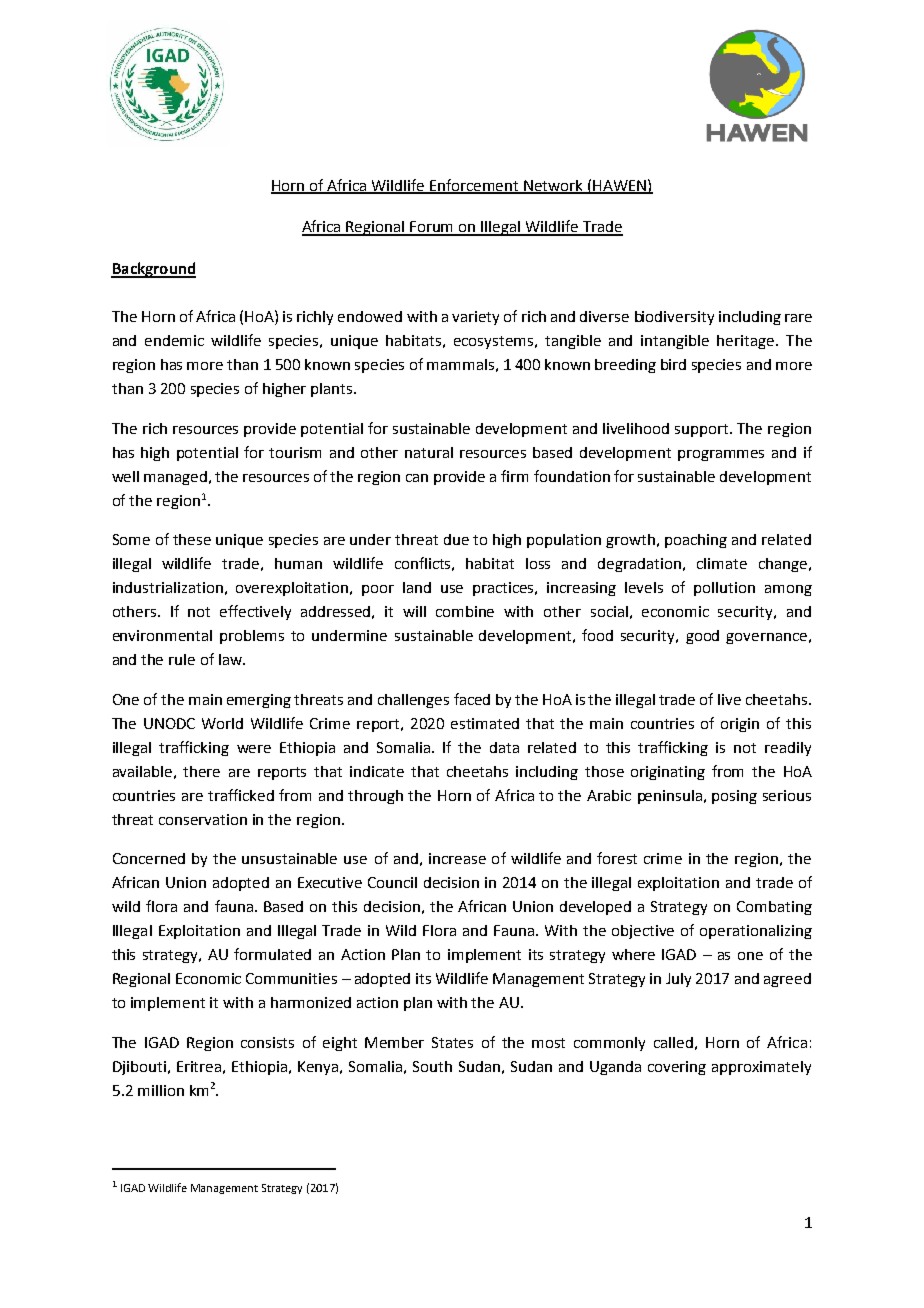 The width and height of the screenshot is (924, 1308). I want to click on Forum, so click(432, 228).
